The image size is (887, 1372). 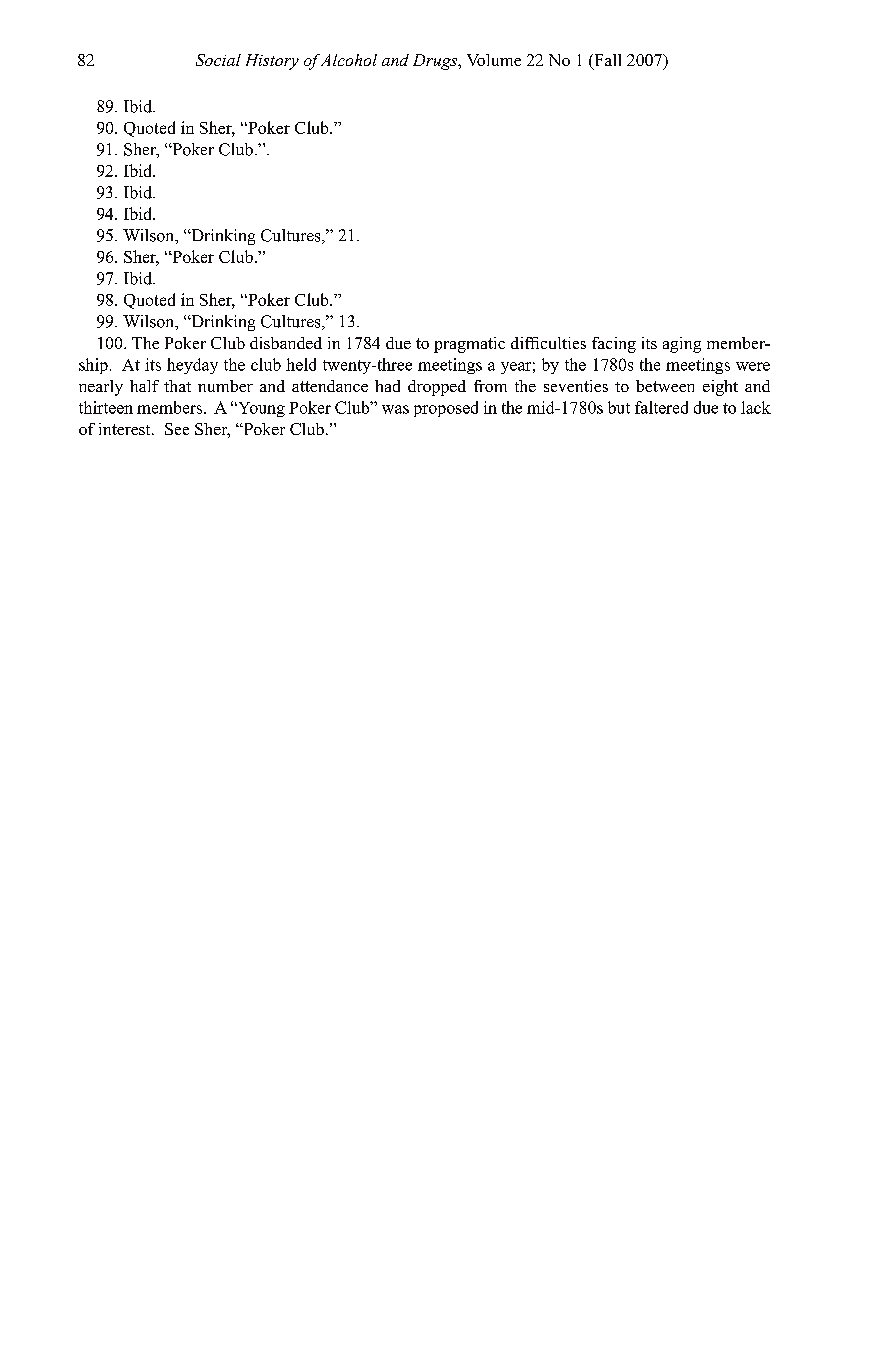 What do you see at coordinates (286, 343) in the page?
I see `disbanded` at bounding box center [286, 343].
